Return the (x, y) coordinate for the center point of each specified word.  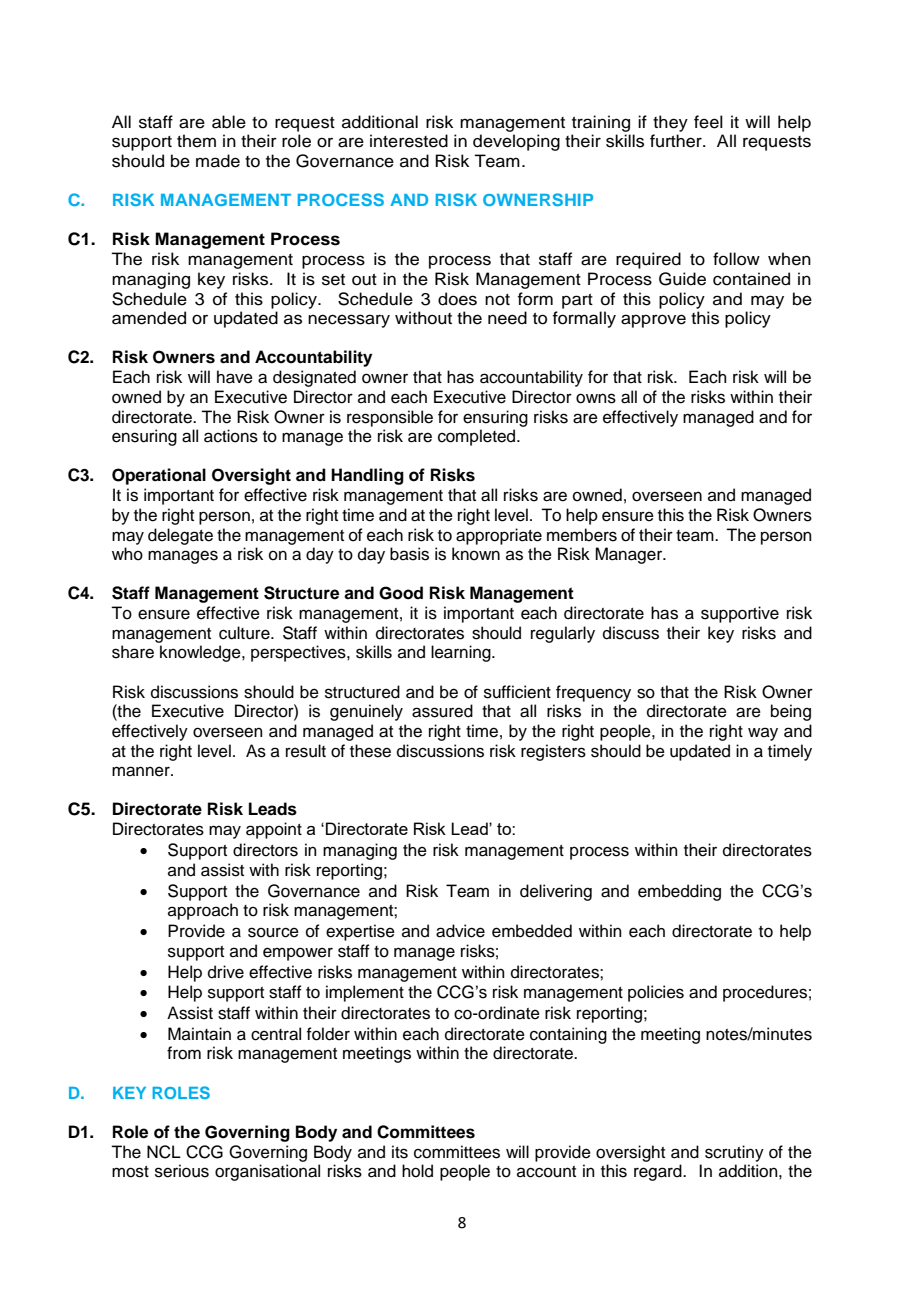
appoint (274, 830)
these (370, 751)
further (677, 141)
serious (182, 1171)
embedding (679, 892)
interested (409, 141)
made (218, 161)
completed (478, 437)
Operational (159, 476)
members (582, 535)
